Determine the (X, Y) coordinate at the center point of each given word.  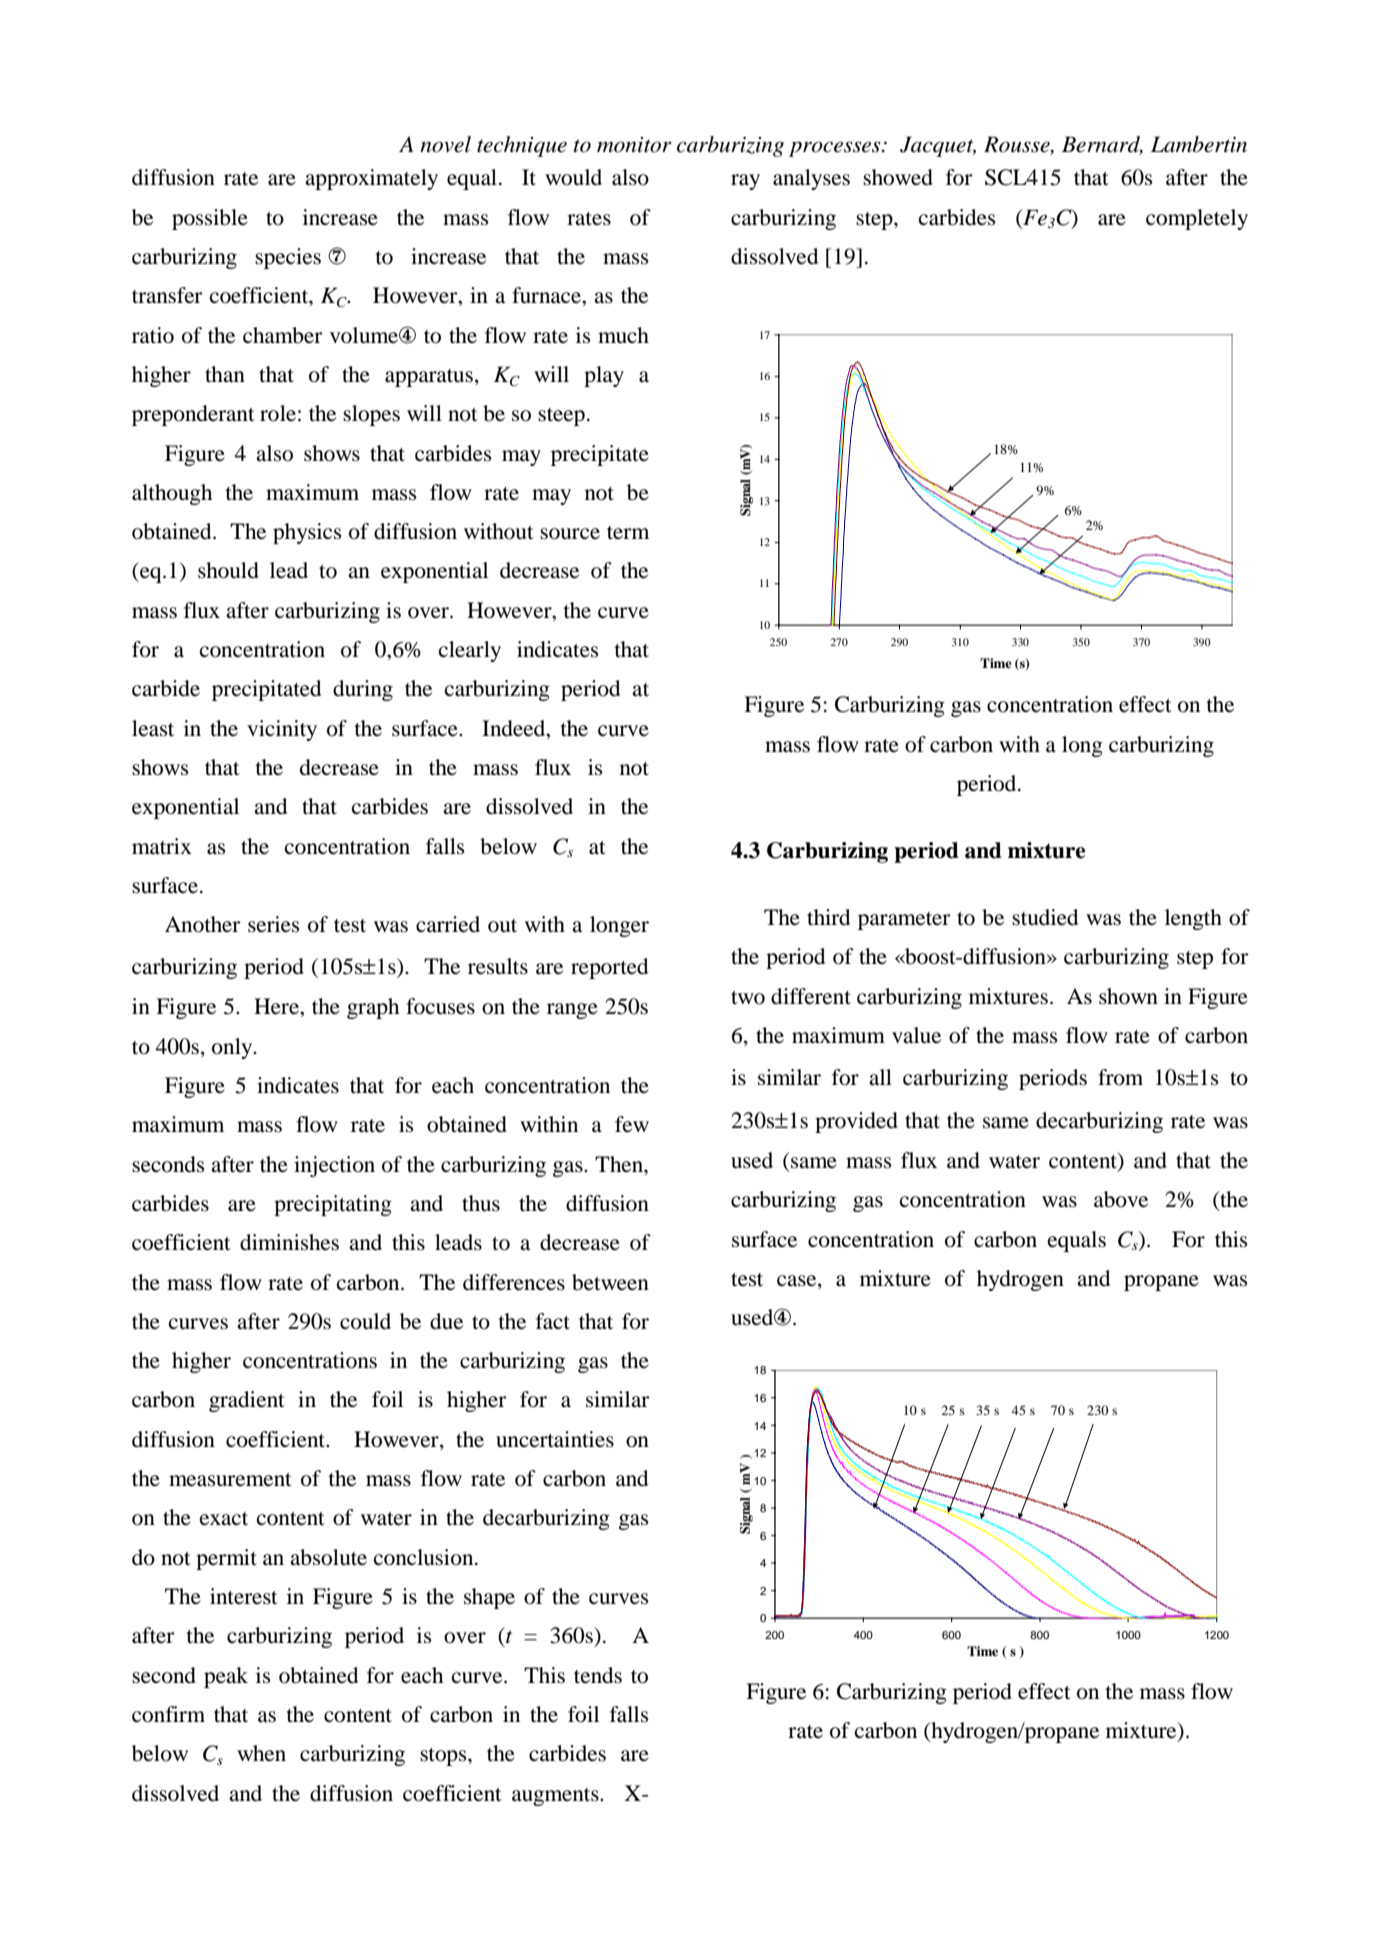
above (1121, 1199)
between (610, 1282)
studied (1045, 917)
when (261, 1753)
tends (598, 1675)
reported (609, 968)
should (228, 570)
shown (1128, 996)
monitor (634, 145)
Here (277, 1006)
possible (210, 219)
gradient (247, 1401)
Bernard (1102, 145)
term (628, 533)
